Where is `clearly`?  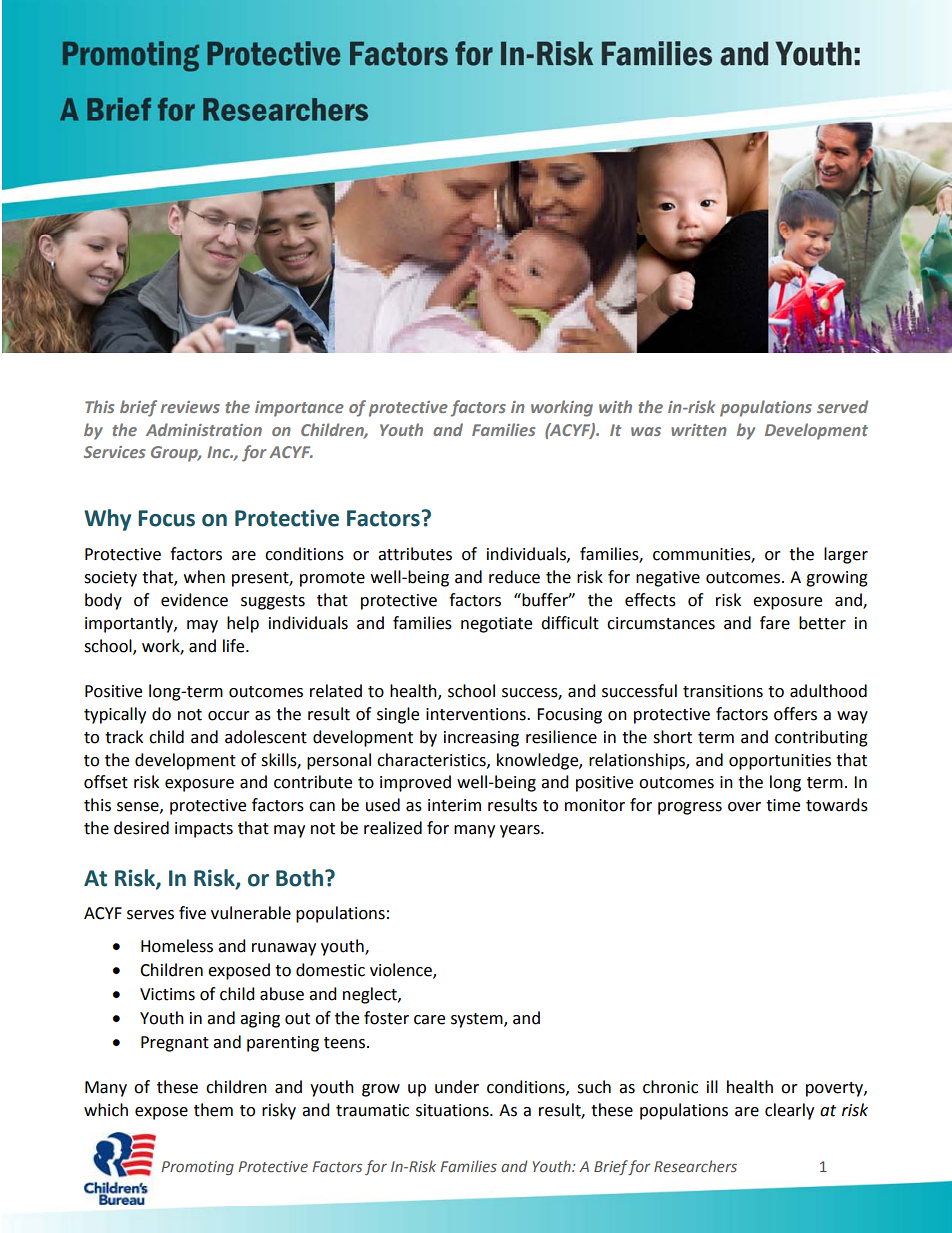 clearly is located at coordinates (789, 1111).
